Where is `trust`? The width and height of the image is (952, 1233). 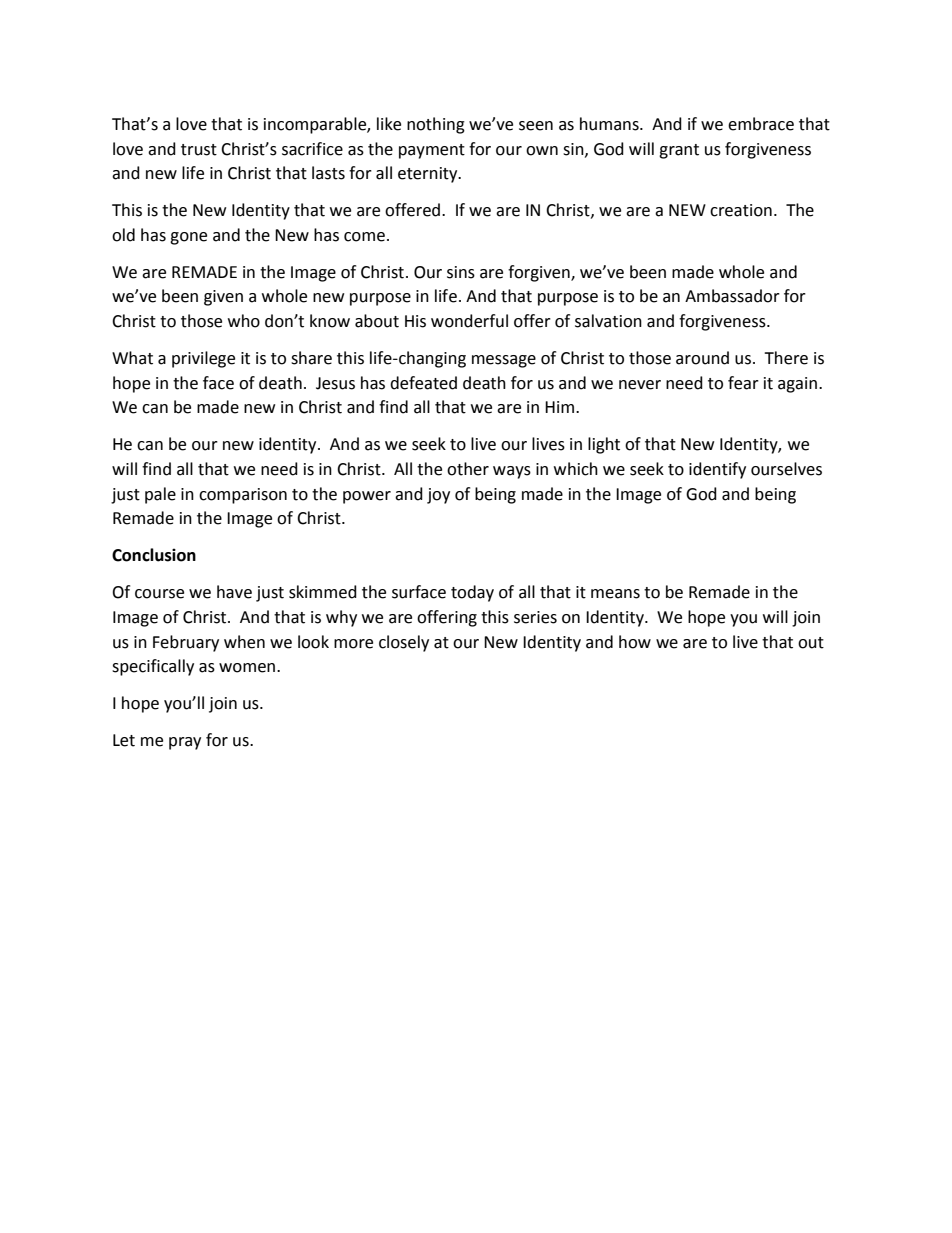
trust is located at coordinates (199, 150).
